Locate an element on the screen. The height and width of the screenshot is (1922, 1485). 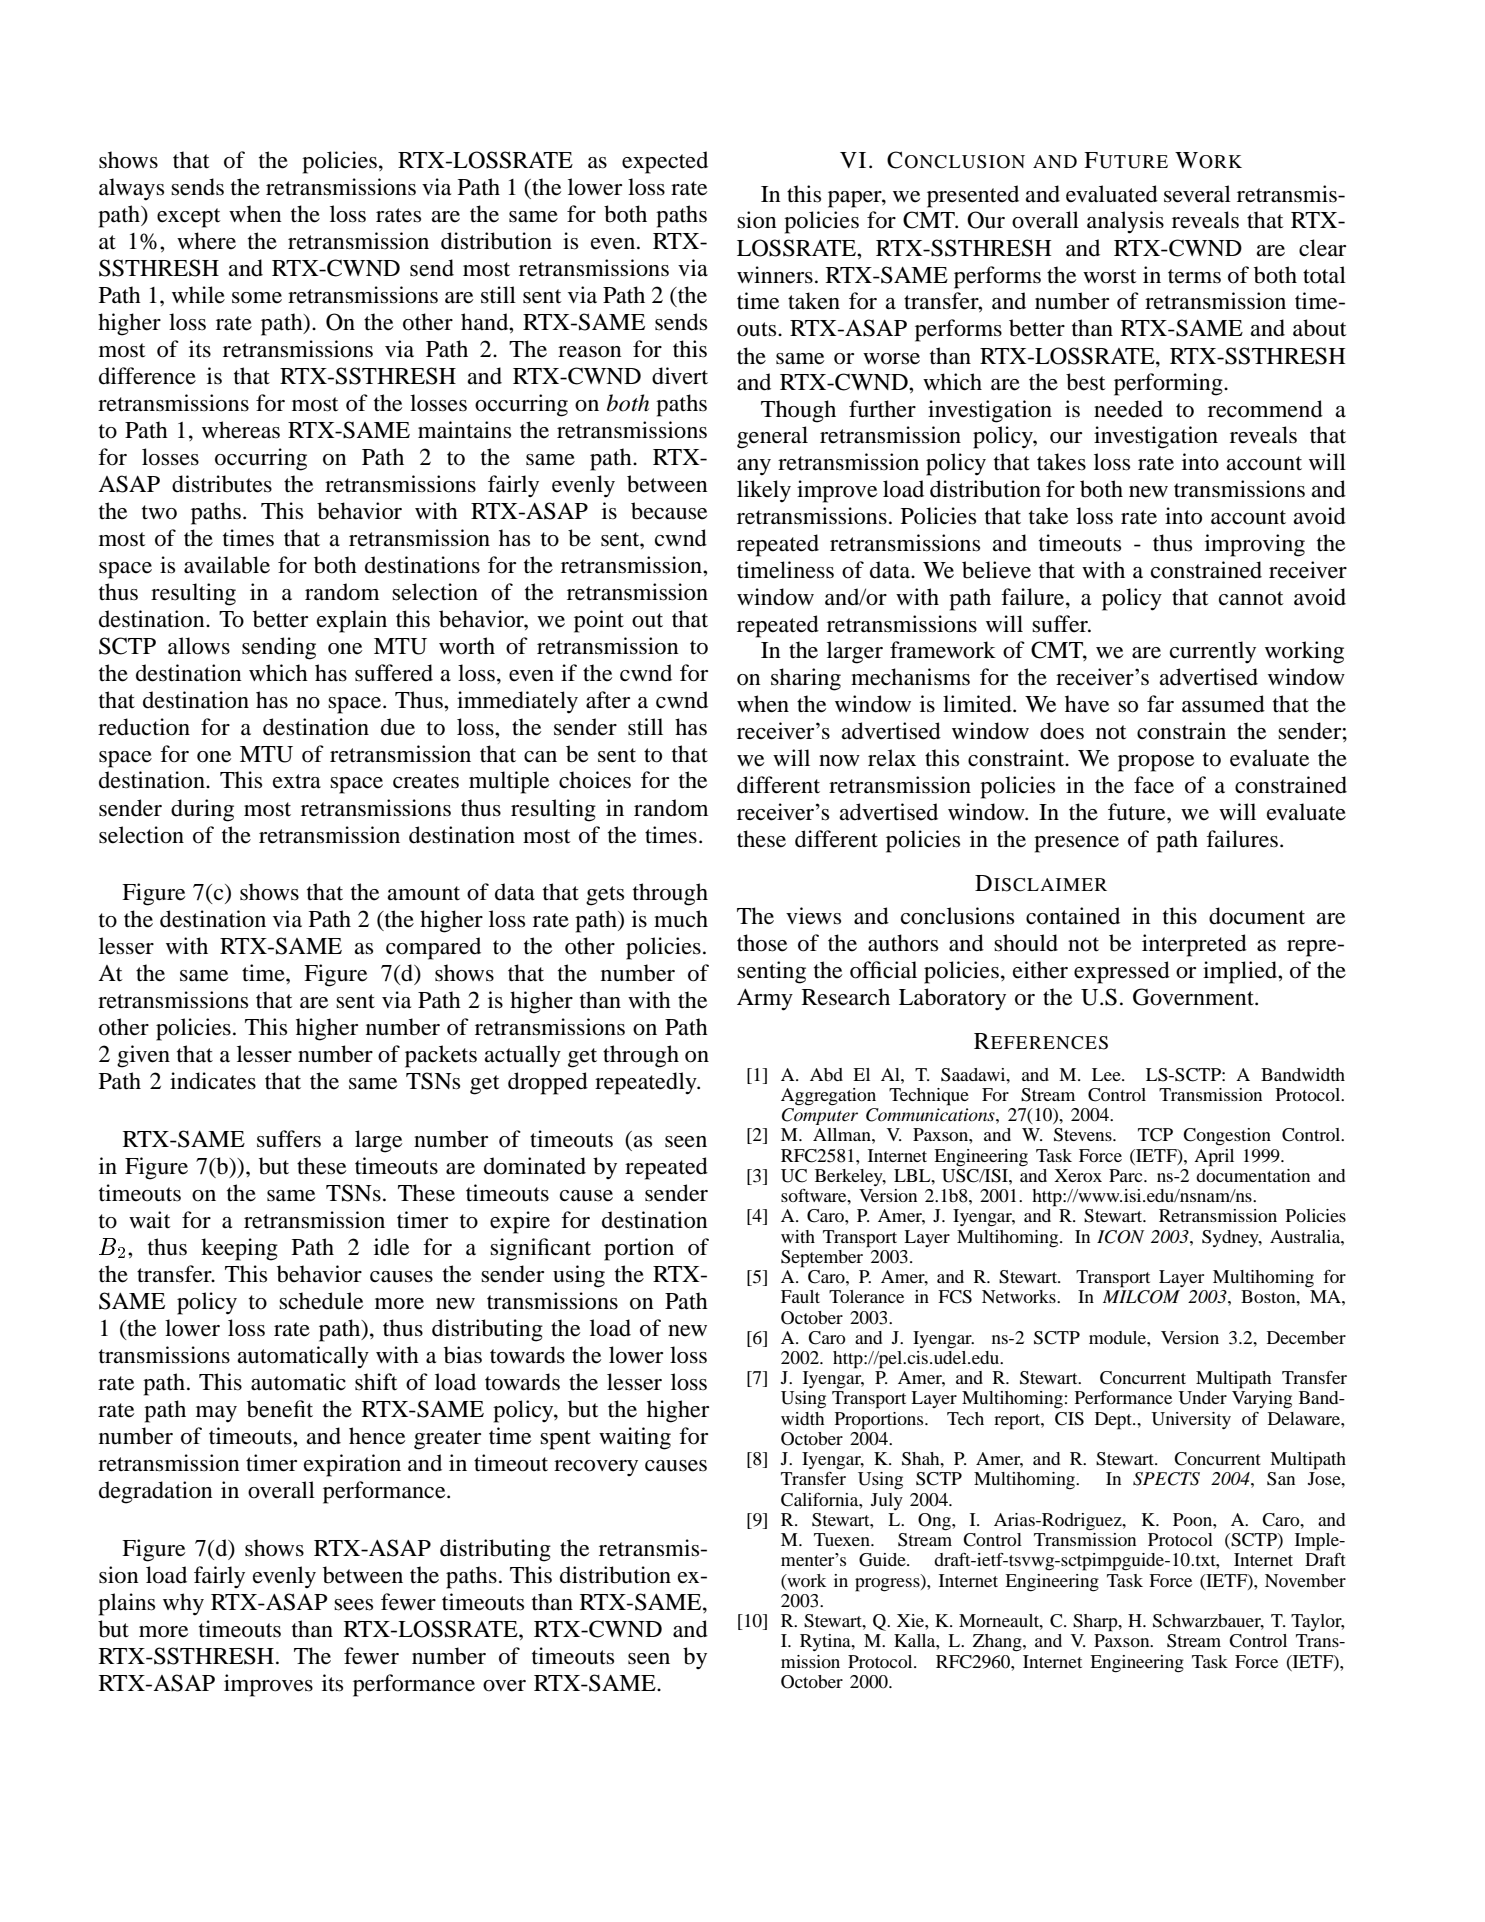
interpreted is located at coordinates (1194, 945).
